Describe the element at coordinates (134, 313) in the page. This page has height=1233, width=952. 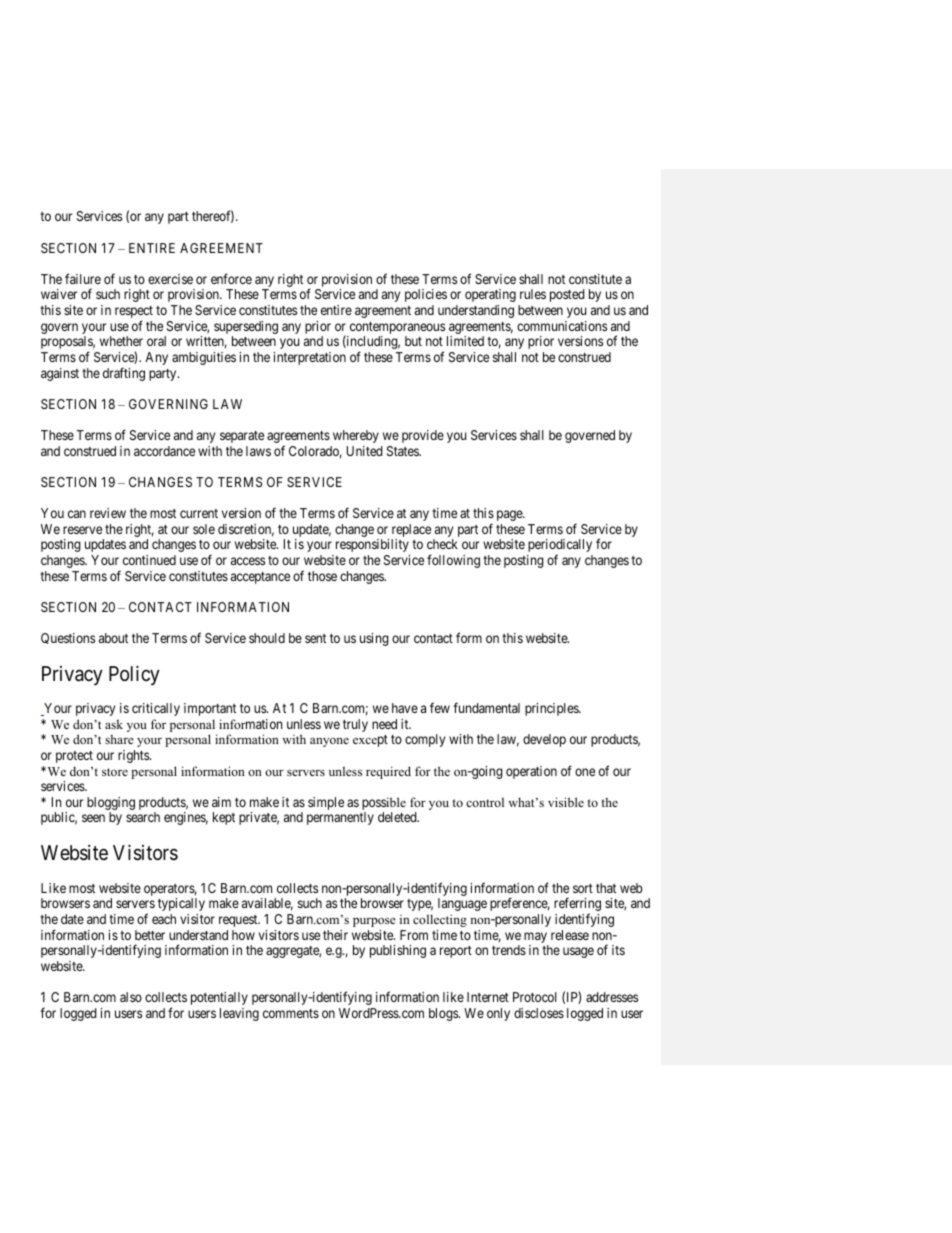
I see `respect` at that location.
